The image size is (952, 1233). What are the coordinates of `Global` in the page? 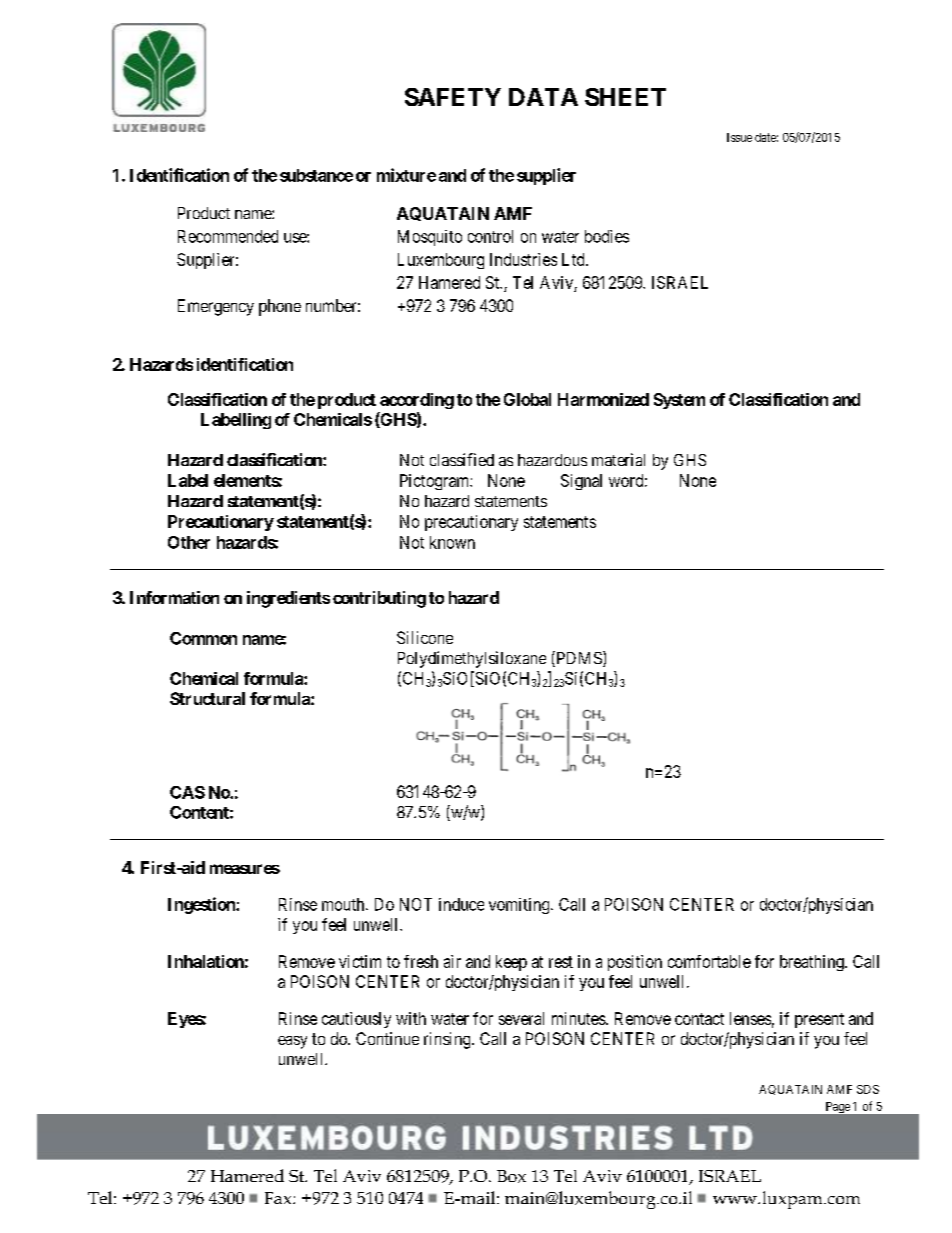 It's located at (527, 399).
